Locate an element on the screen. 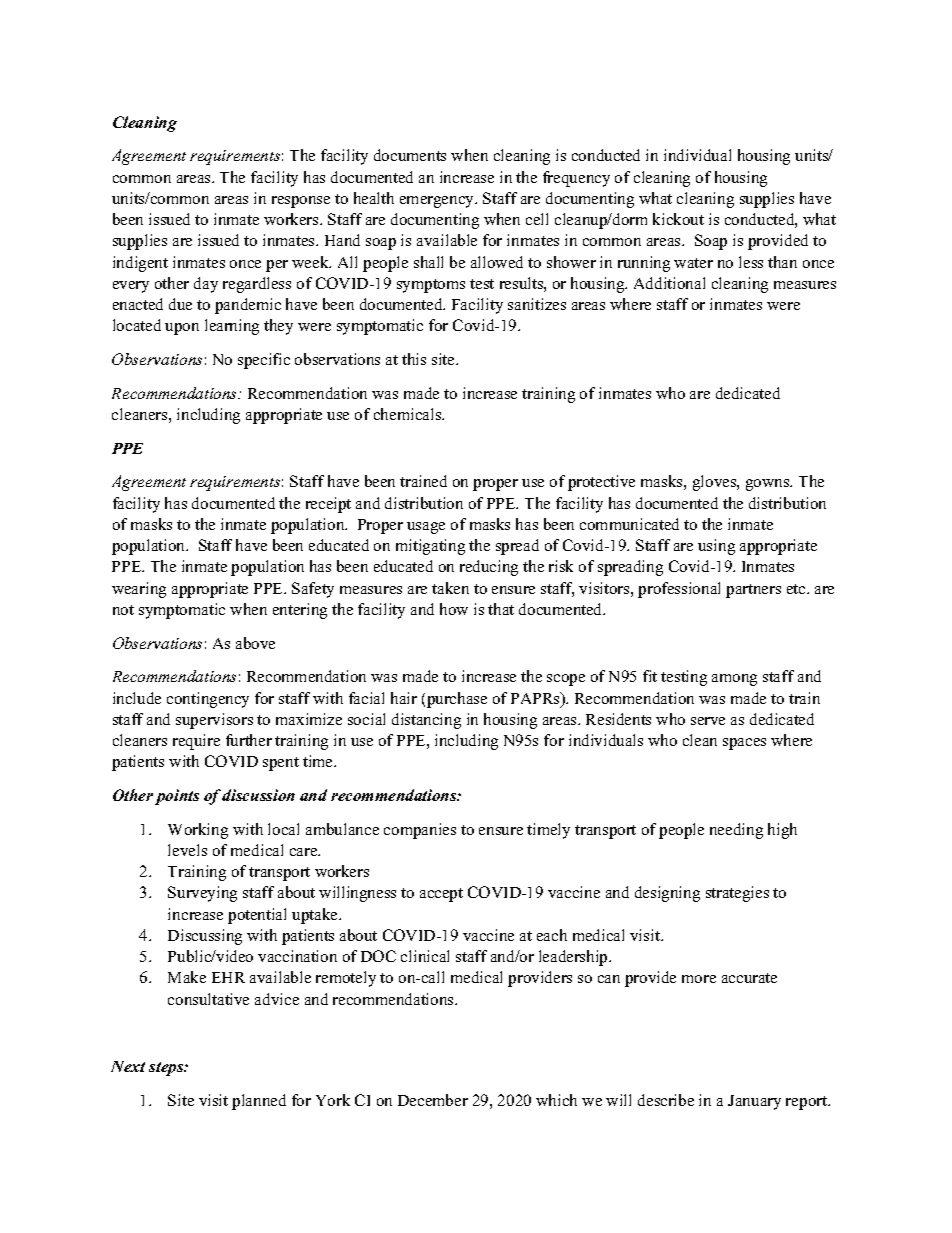 The image size is (952, 1233). water is located at coordinates (693, 263).
